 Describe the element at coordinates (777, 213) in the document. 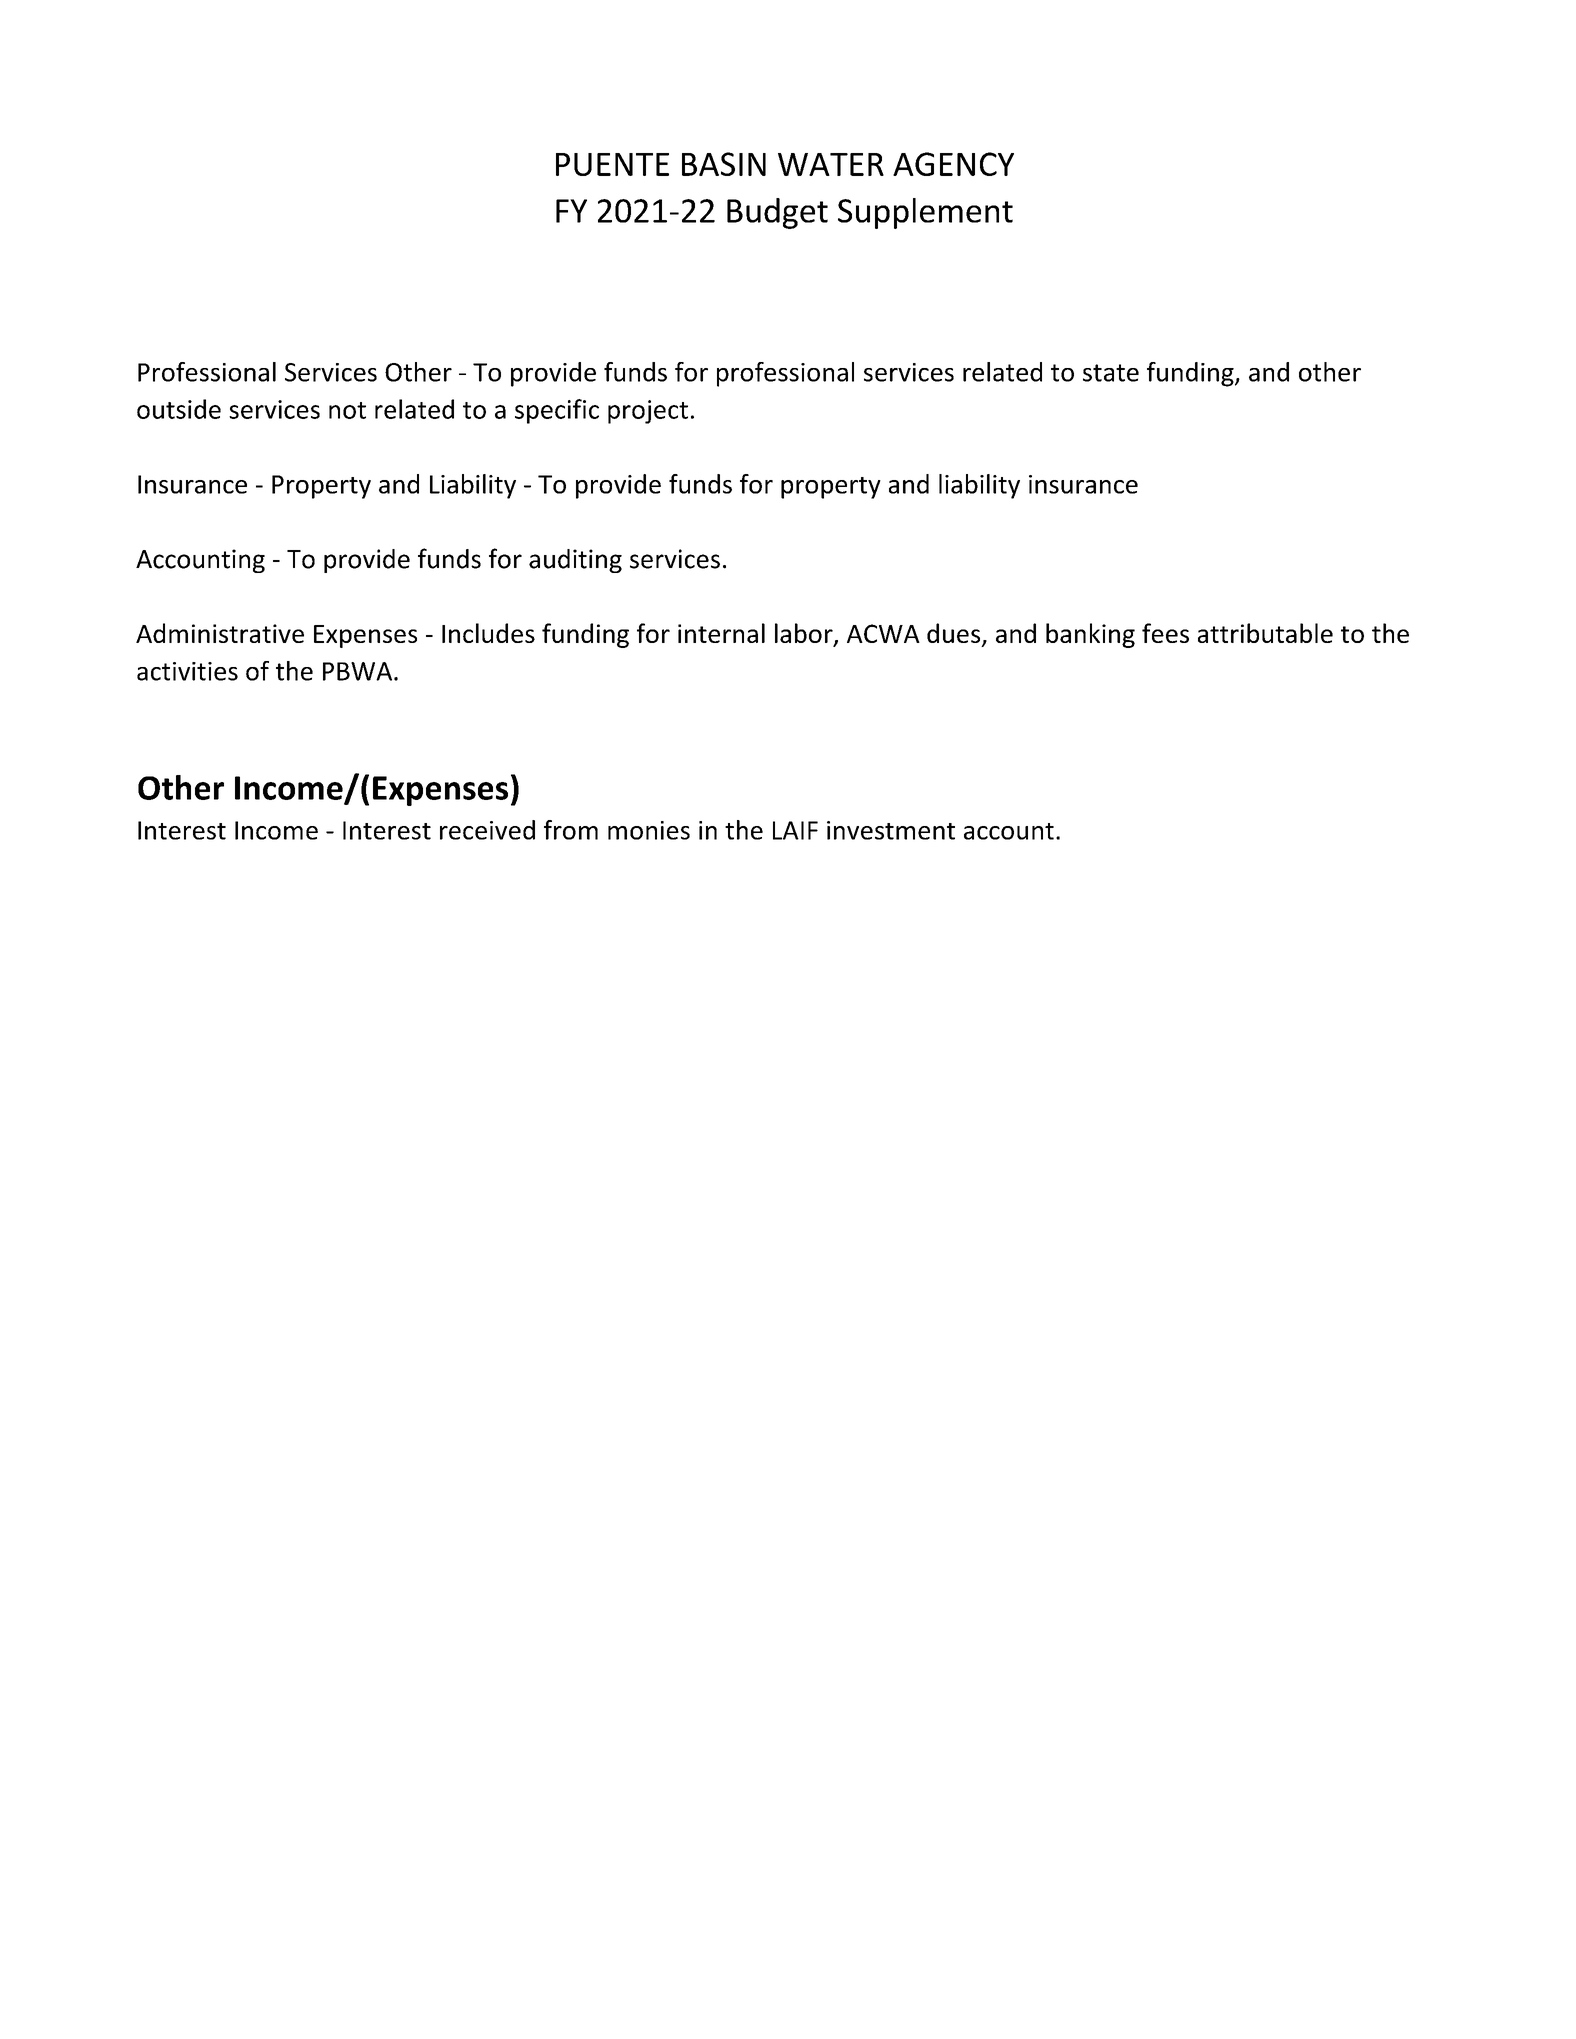

I see `Budget` at that location.
